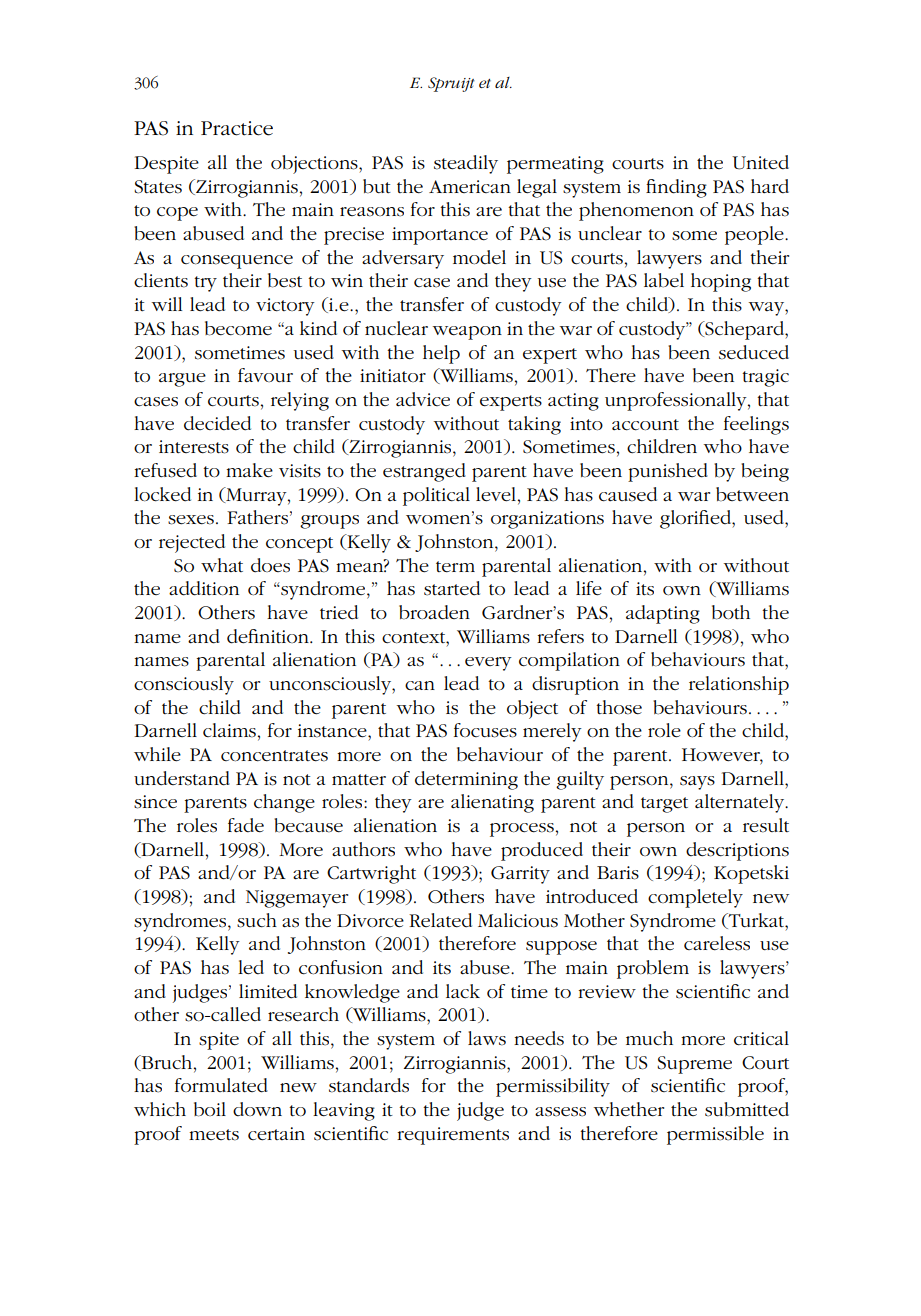  What do you see at coordinates (249, 470) in the screenshot?
I see `make` at bounding box center [249, 470].
